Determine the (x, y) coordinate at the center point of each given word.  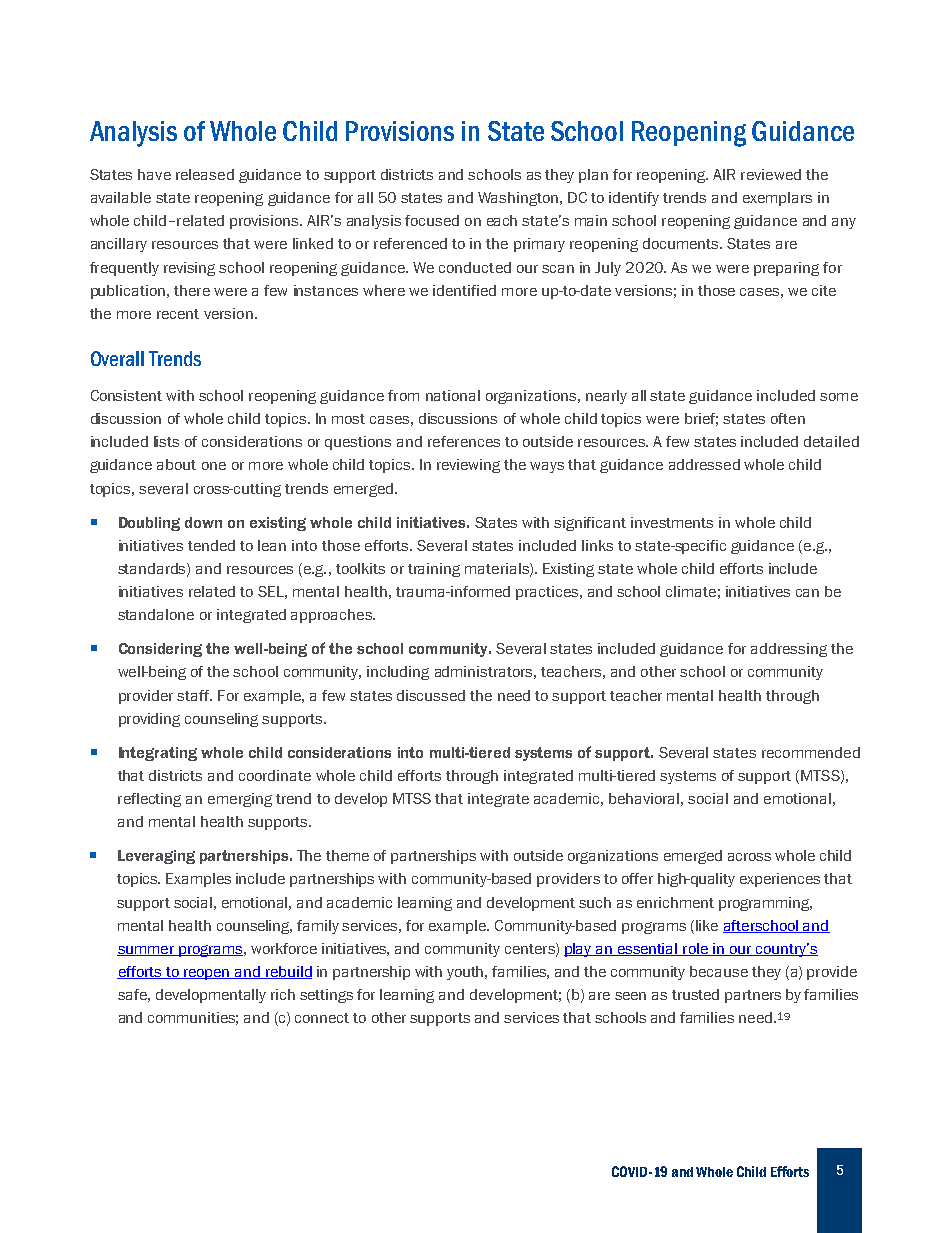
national (453, 395)
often (788, 418)
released (205, 174)
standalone (156, 614)
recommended (811, 752)
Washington (518, 199)
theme (347, 855)
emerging (240, 800)
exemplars (777, 199)
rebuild (288, 972)
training (434, 570)
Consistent (126, 395)
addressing (789, 650)
